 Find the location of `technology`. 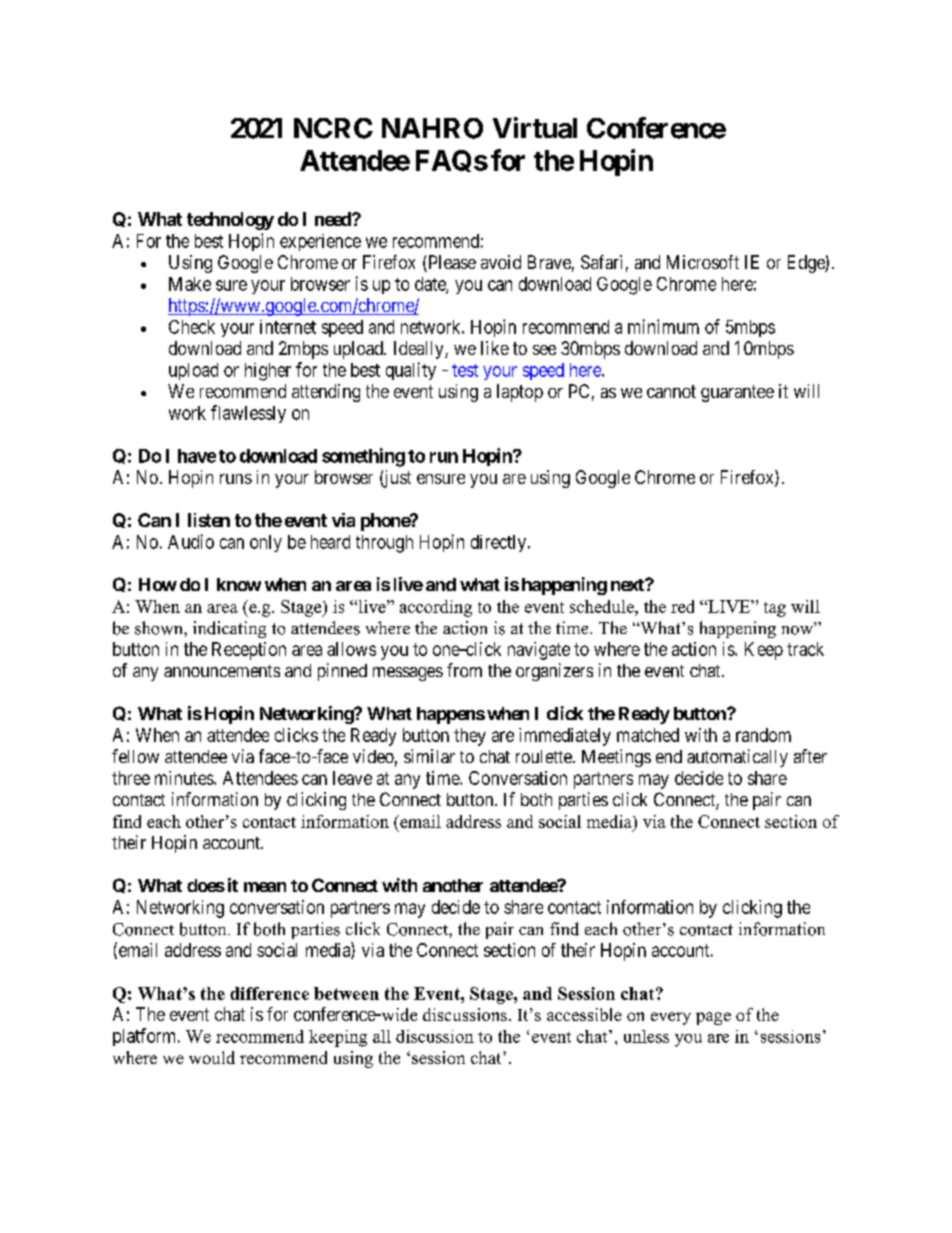

technology is located at coordinates (230, 221).
